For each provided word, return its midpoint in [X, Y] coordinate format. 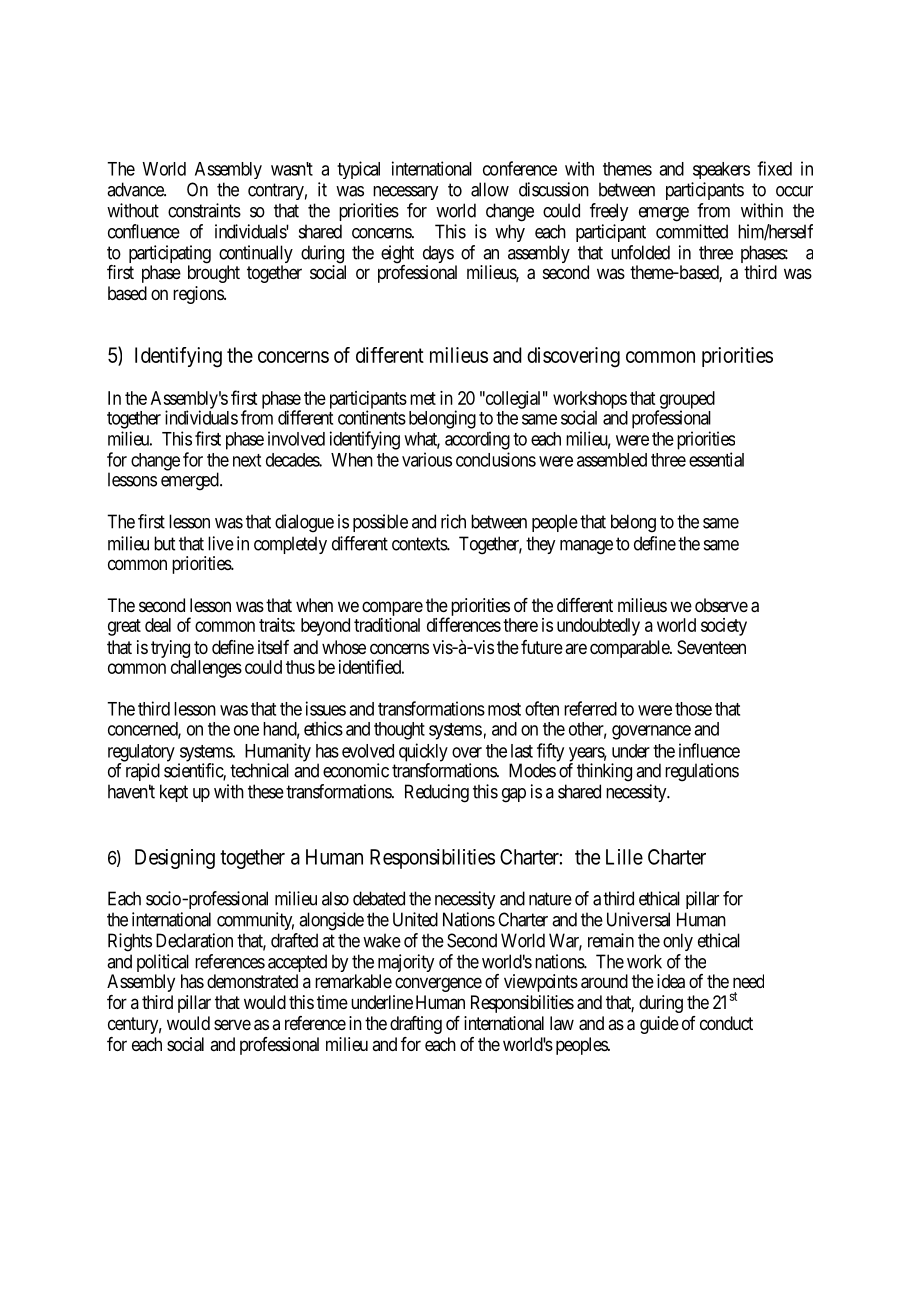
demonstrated [252, 981]
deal [158, 625]
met [423, 398]
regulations [702, 772]
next [247, 460]
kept [174, 793]
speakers [721, 170]
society [724, 627]
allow [490, 189]
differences [464, 624]
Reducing [437, 793]
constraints [204, 210]
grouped [686, 401]
